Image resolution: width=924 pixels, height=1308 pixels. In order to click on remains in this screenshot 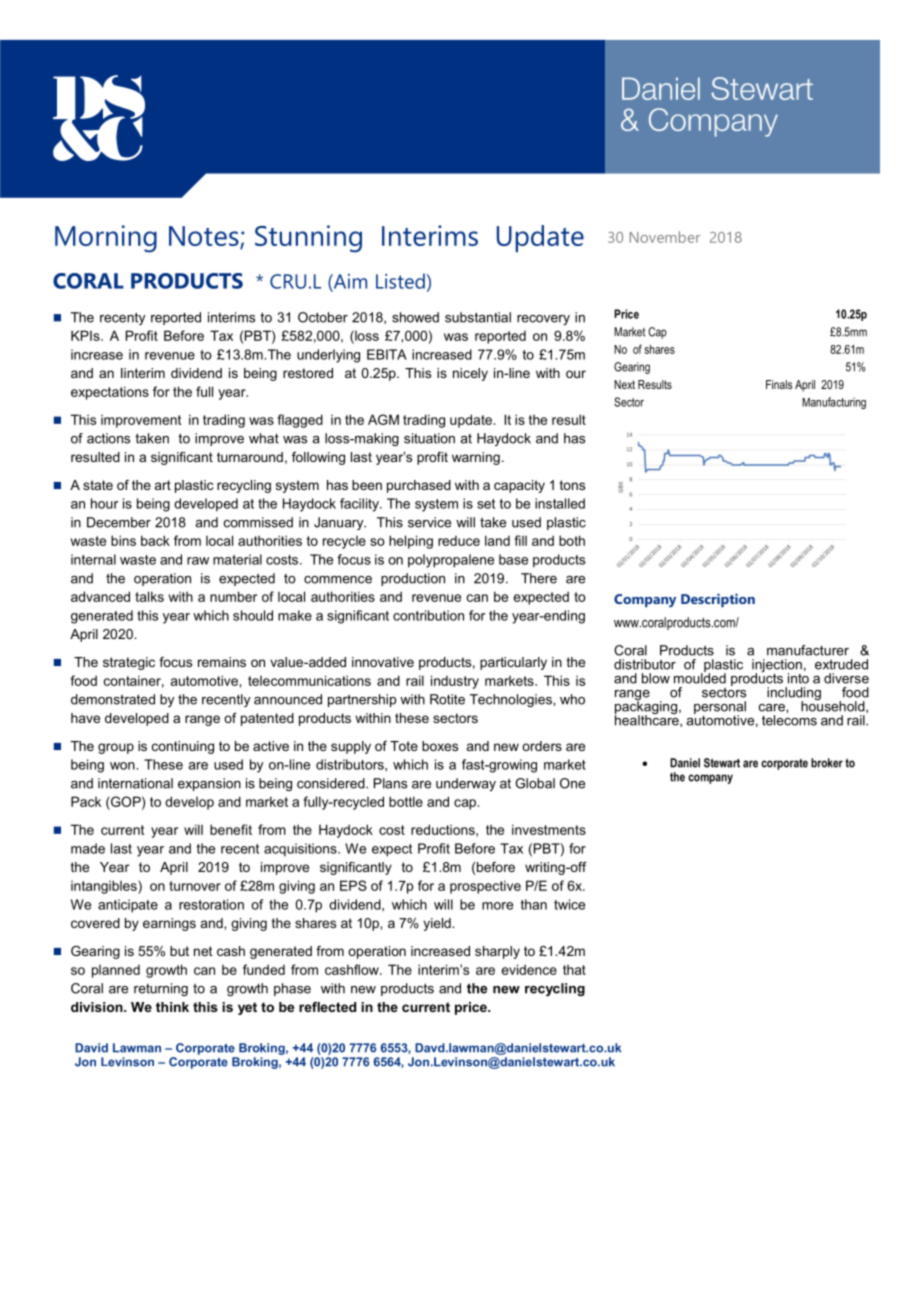, I will do `click(222, 662)`.
